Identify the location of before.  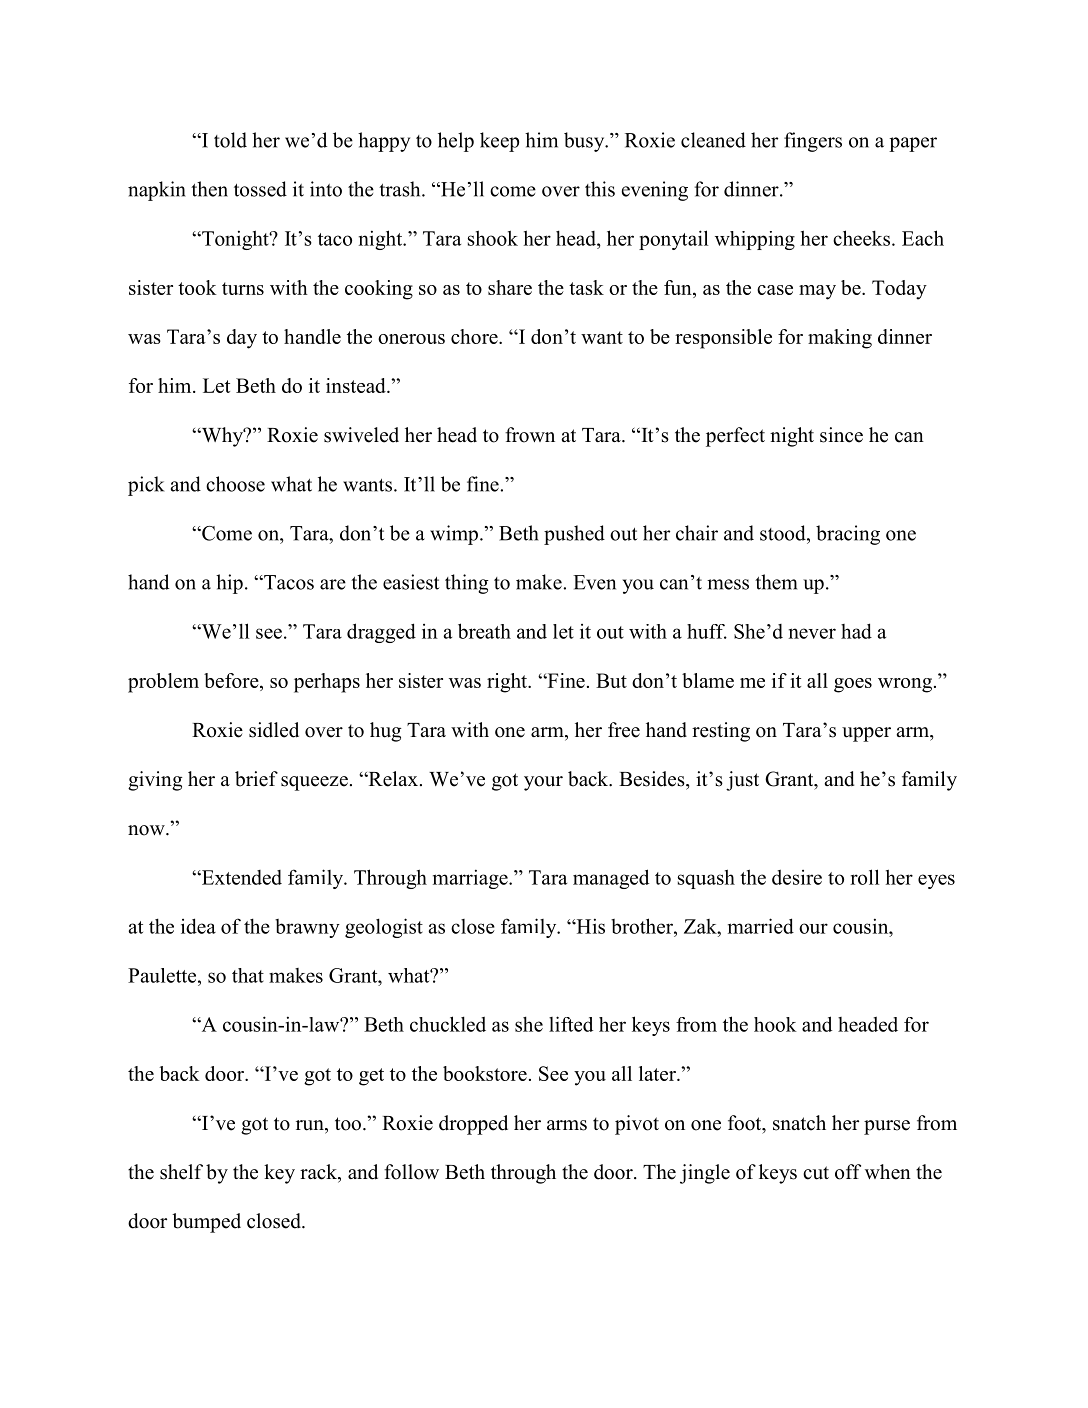
(232, 680).
